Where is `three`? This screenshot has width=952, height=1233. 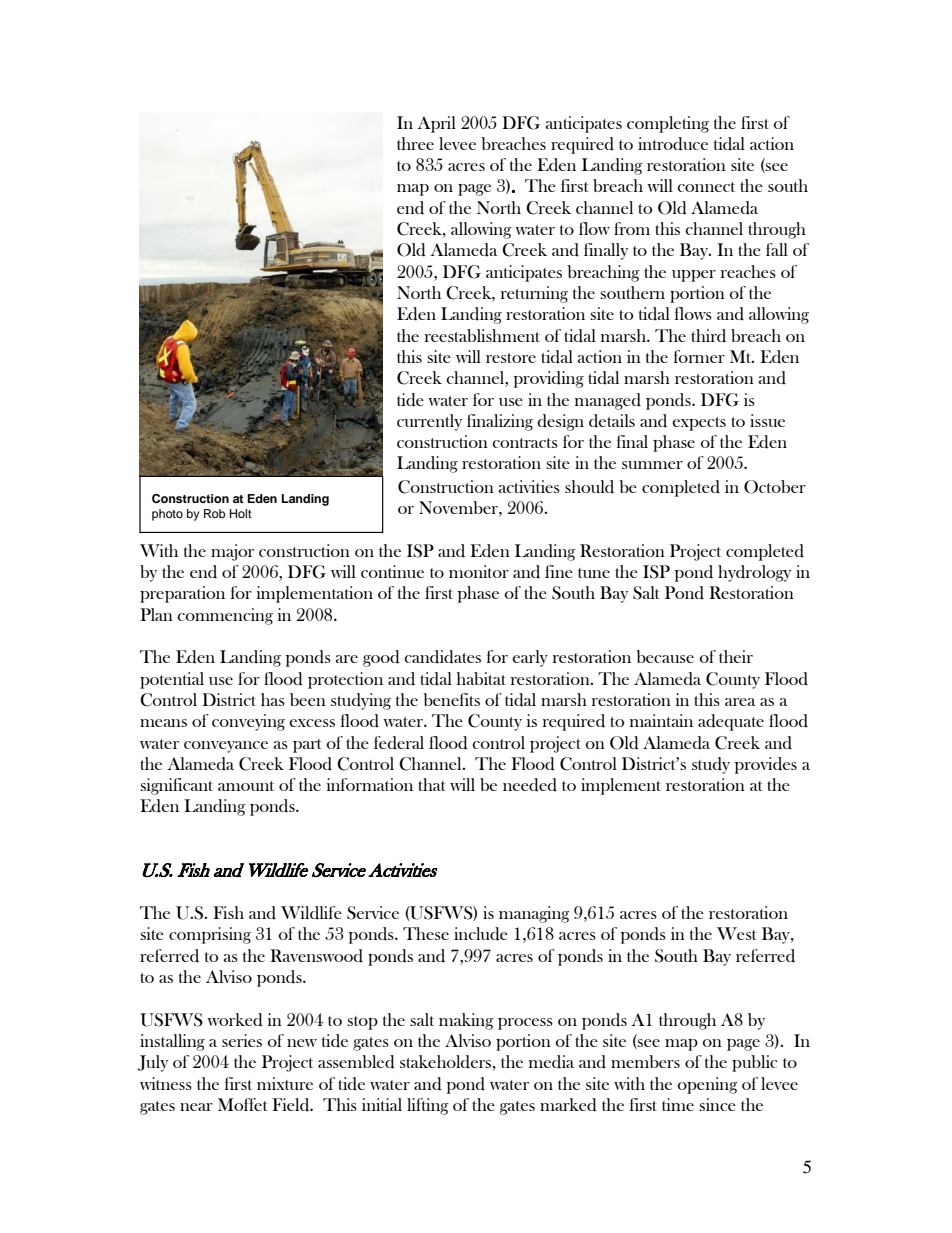
three is located at coordinates (415, 143).
